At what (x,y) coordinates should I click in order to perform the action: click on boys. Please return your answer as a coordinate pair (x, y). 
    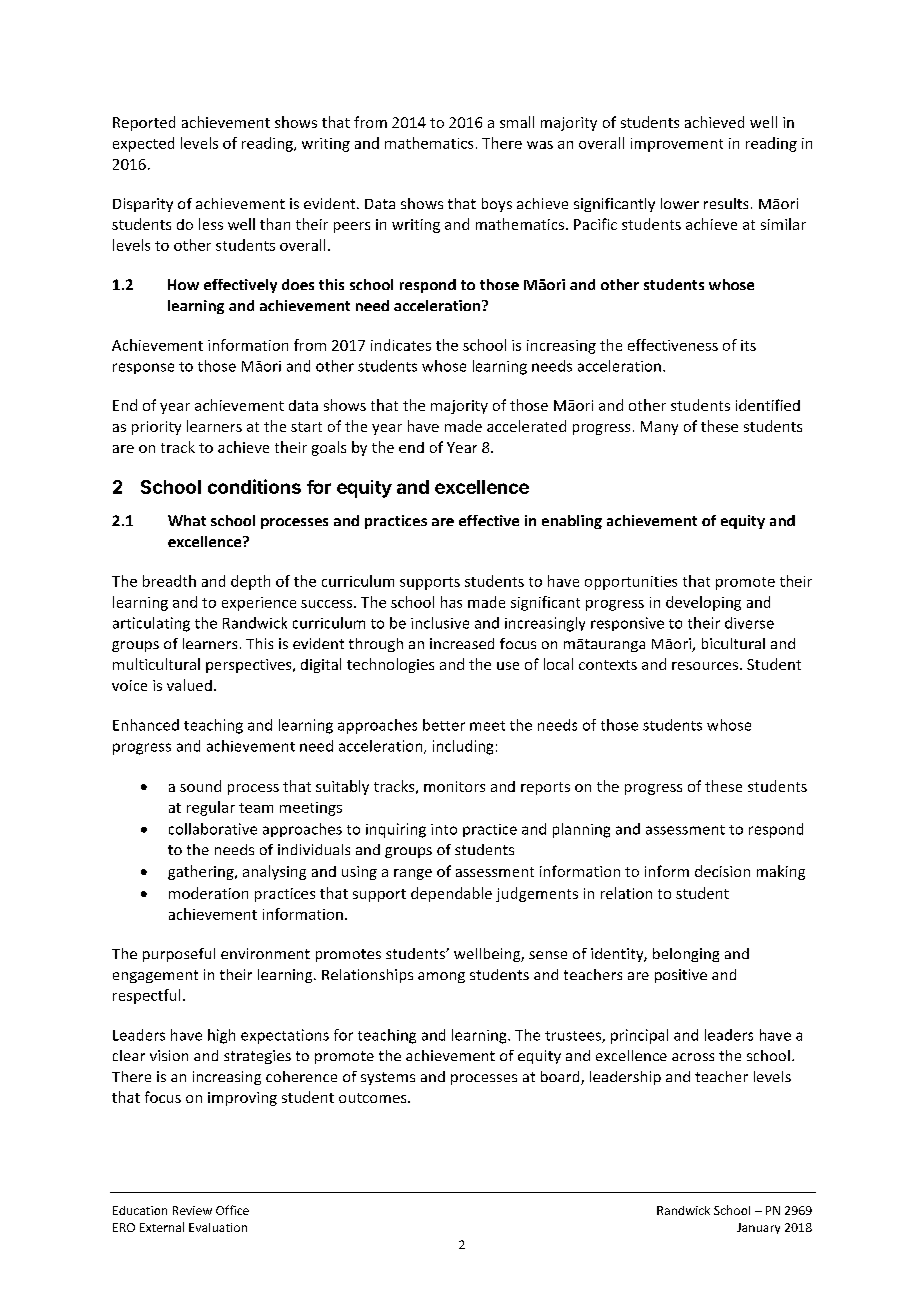
    Looking at the image, I should click on (497, 205).
